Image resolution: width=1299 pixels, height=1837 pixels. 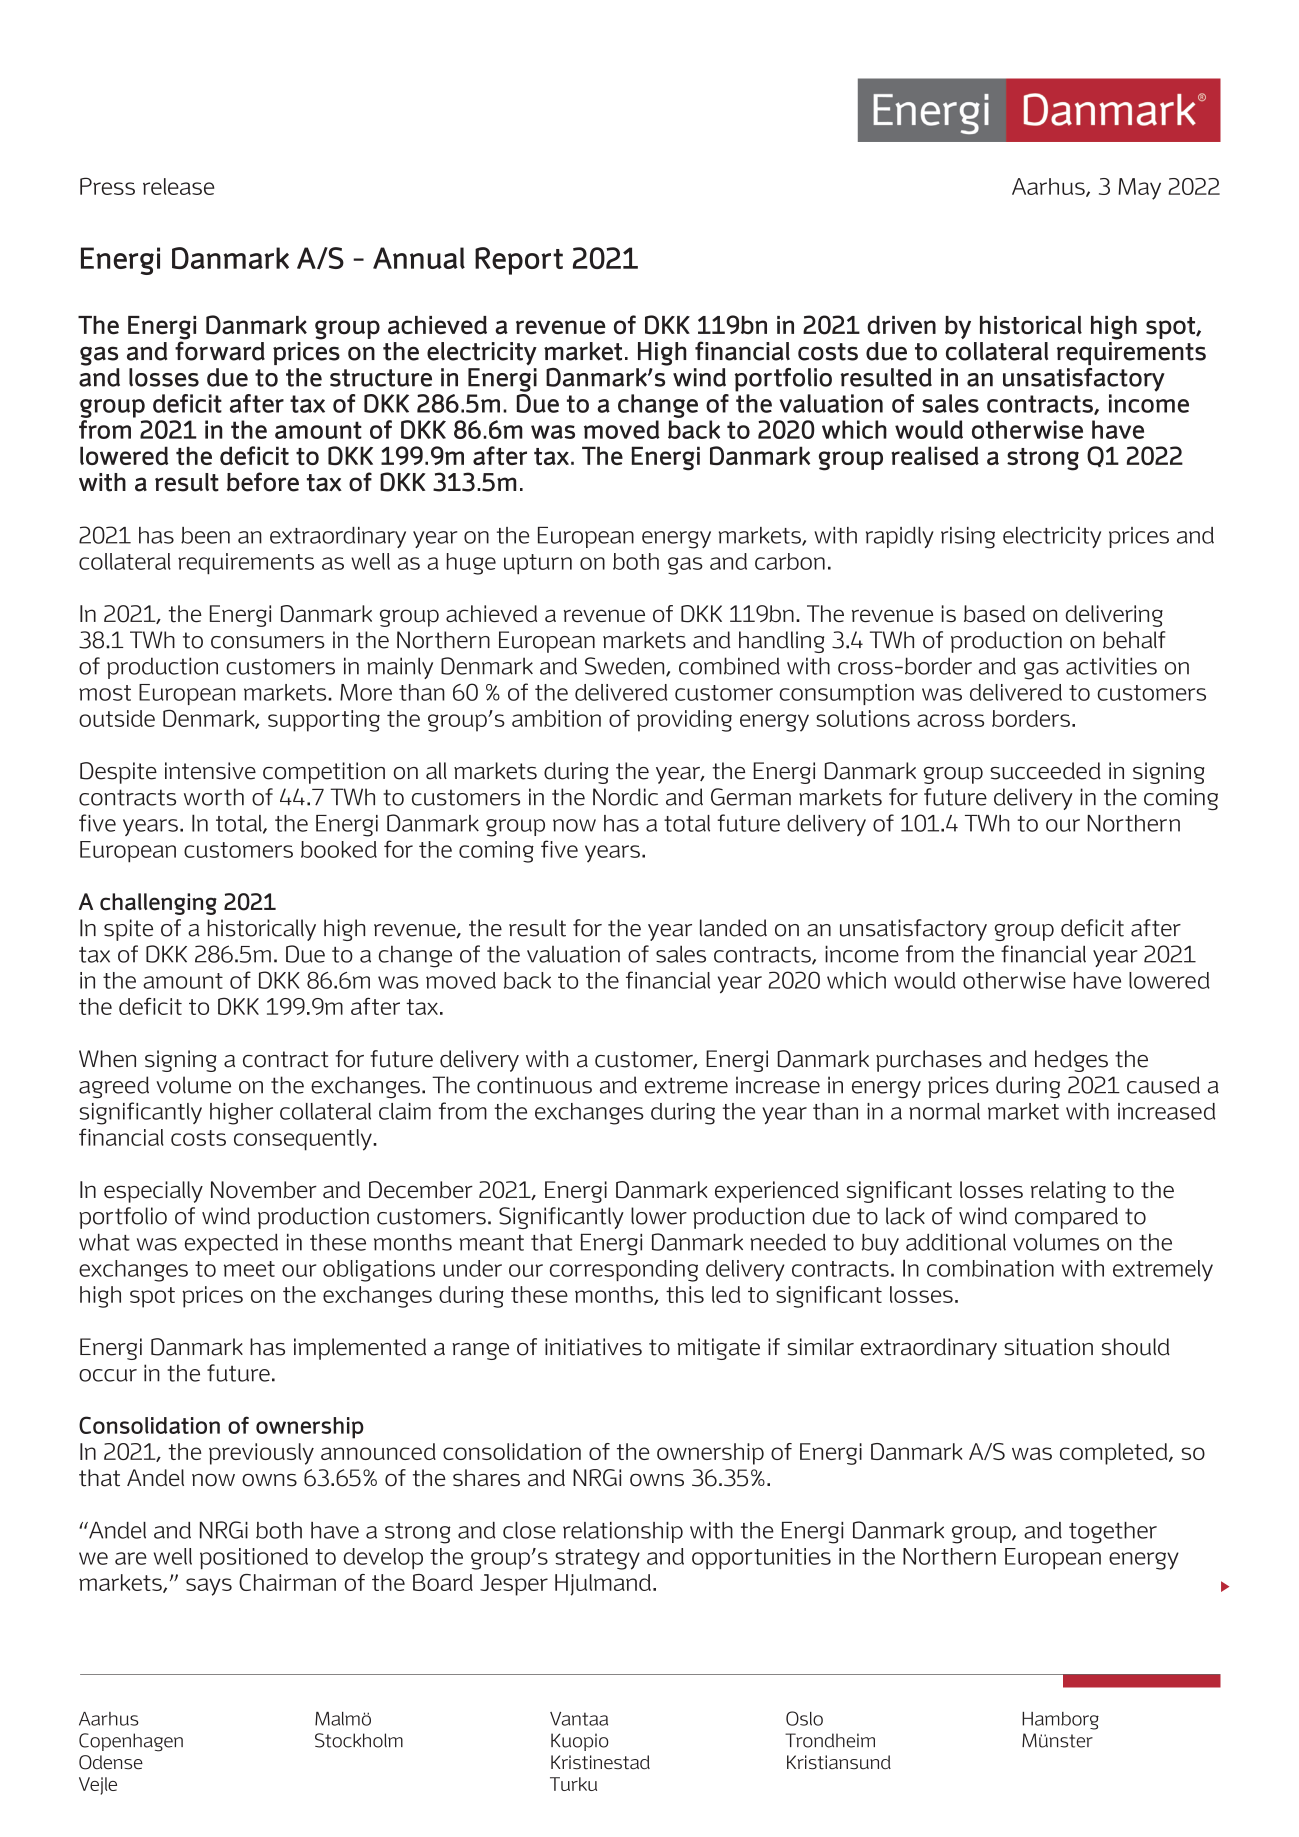 What do you see at coordinates (178, 186) in the document?
I see `release` at bounding box center [178, 186].
